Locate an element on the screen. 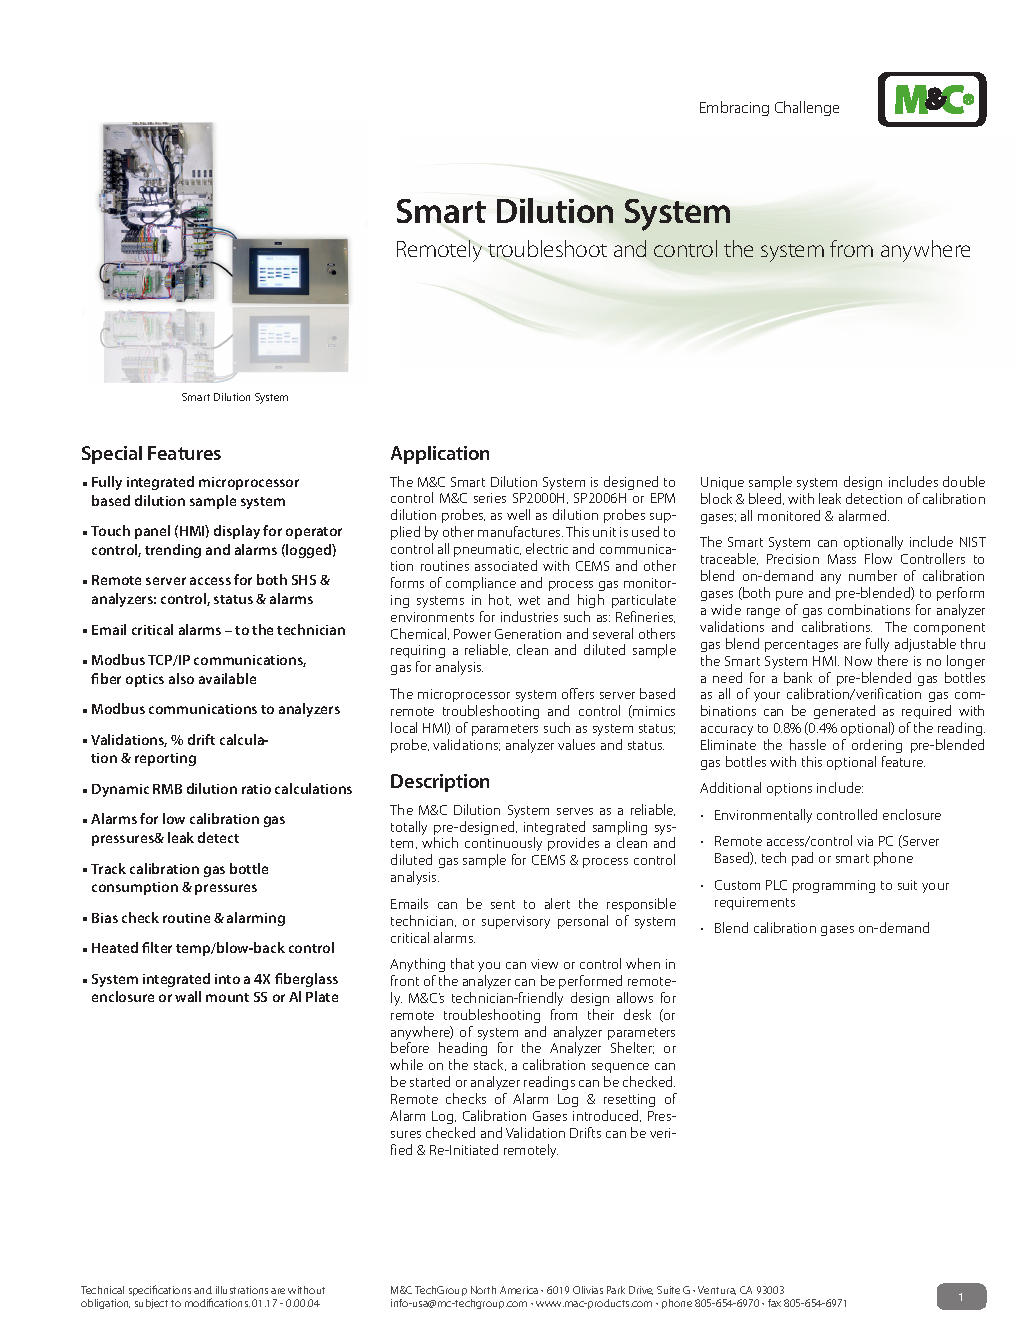 The height and width of the screenshot is (1338, 1034). Special is located at coordinates (112, 455).
